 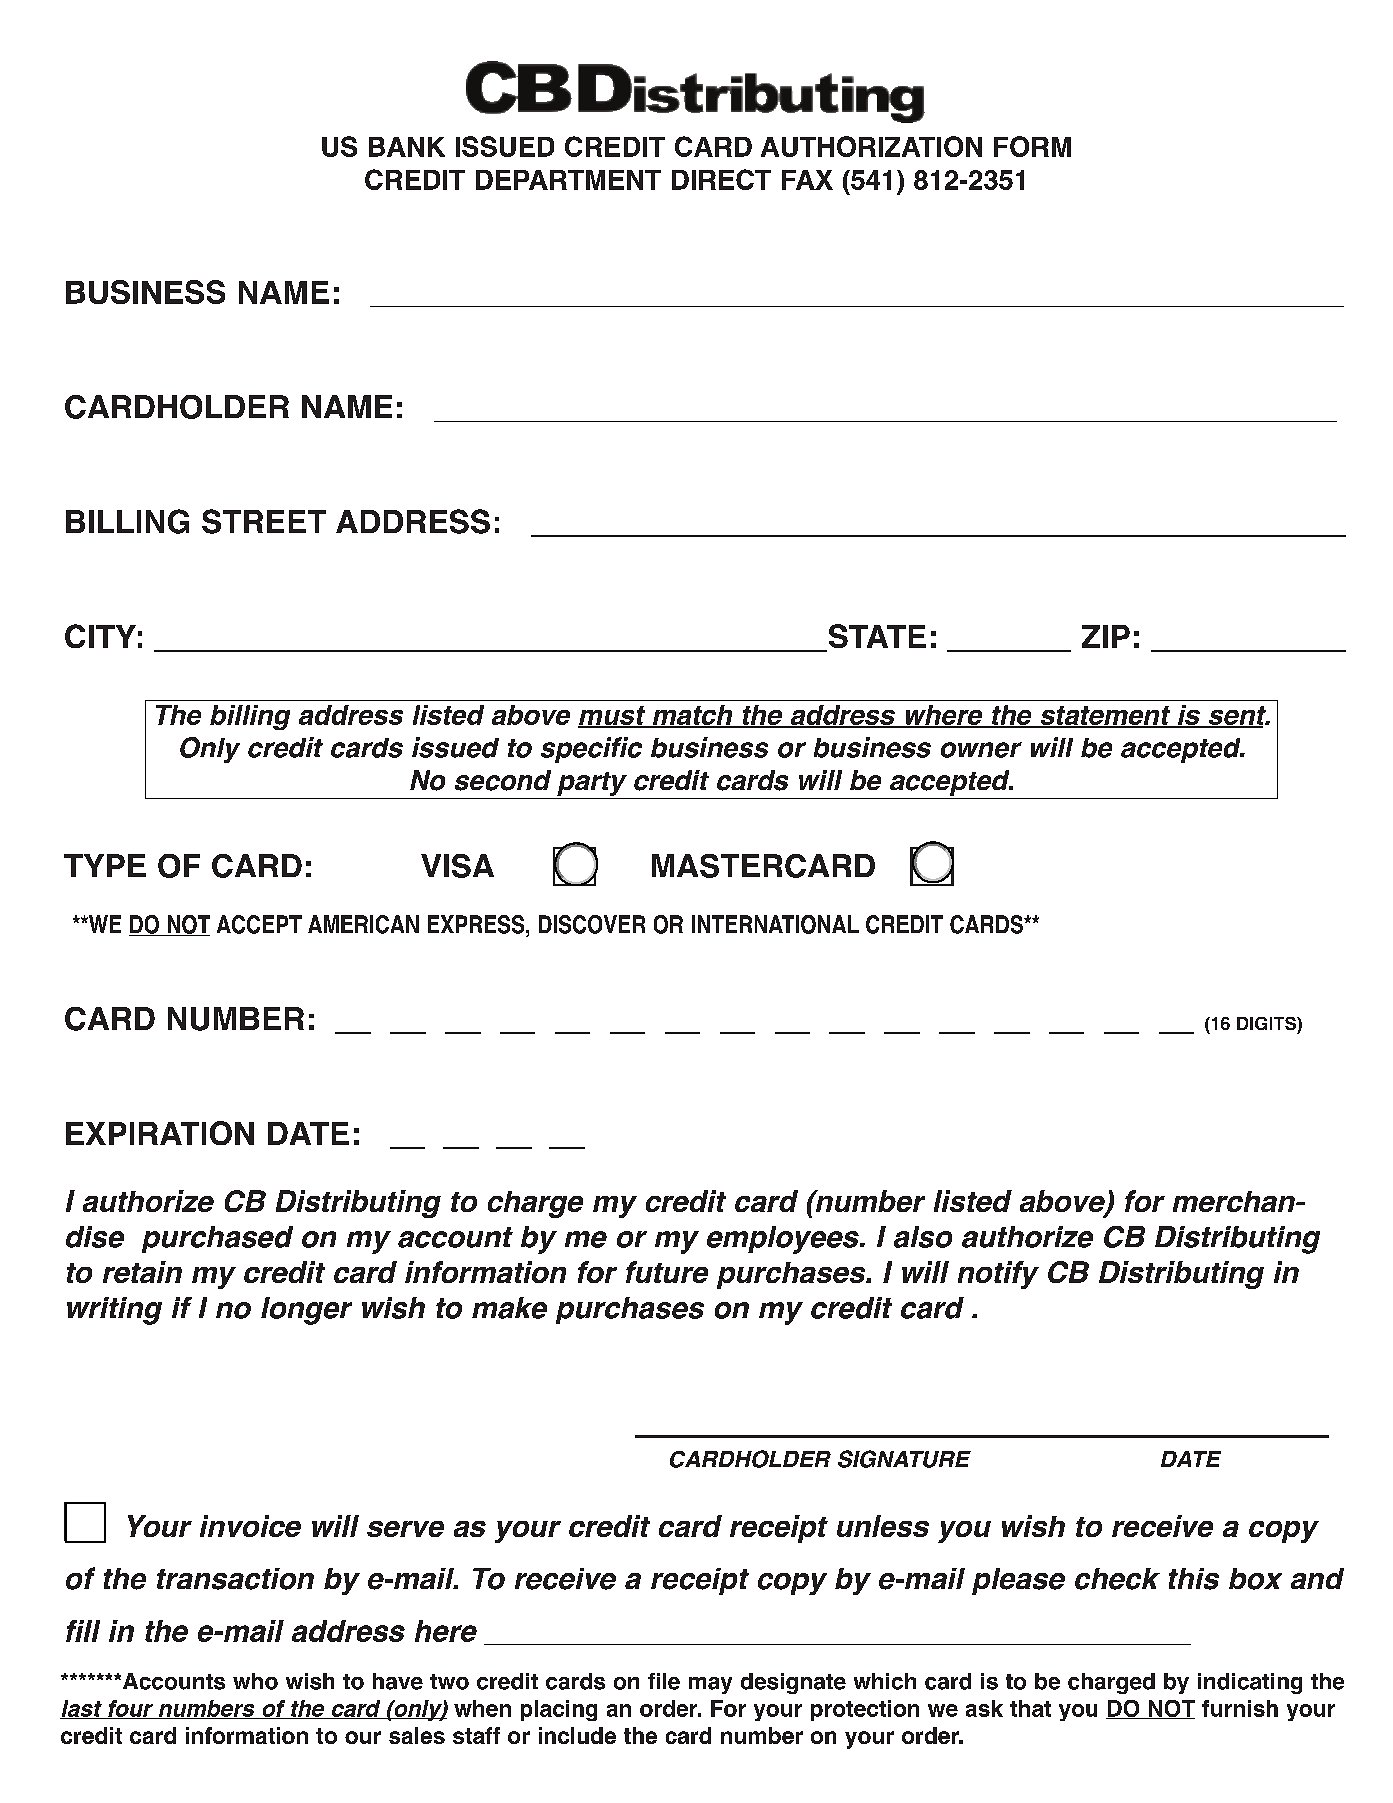 What do you see at coordinates (306, 1311) in the image?
I see `longer` at bounding box center [306, 1311].
